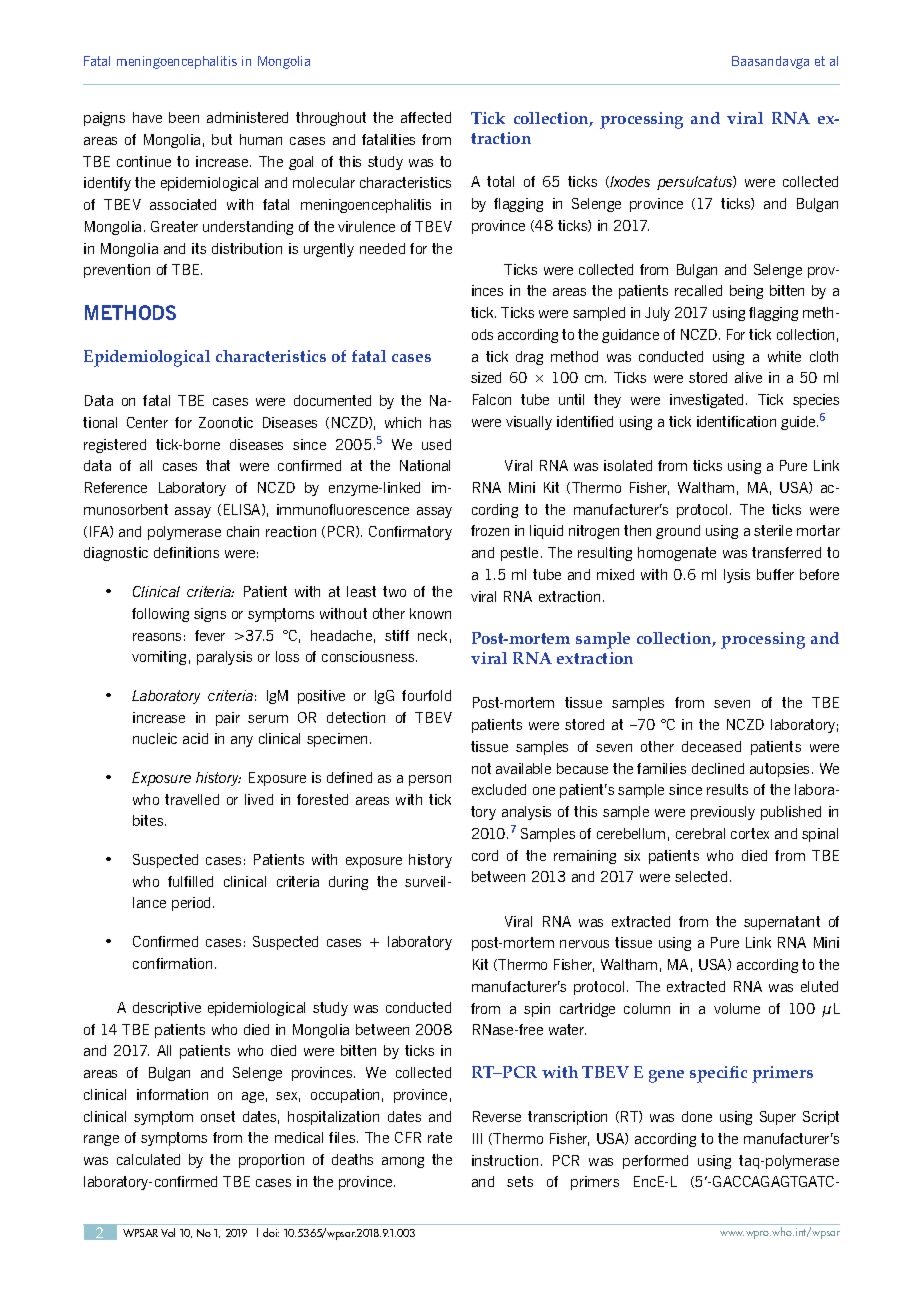 The image size is (924, 1308). I want to click on been, so click(184, 117).
